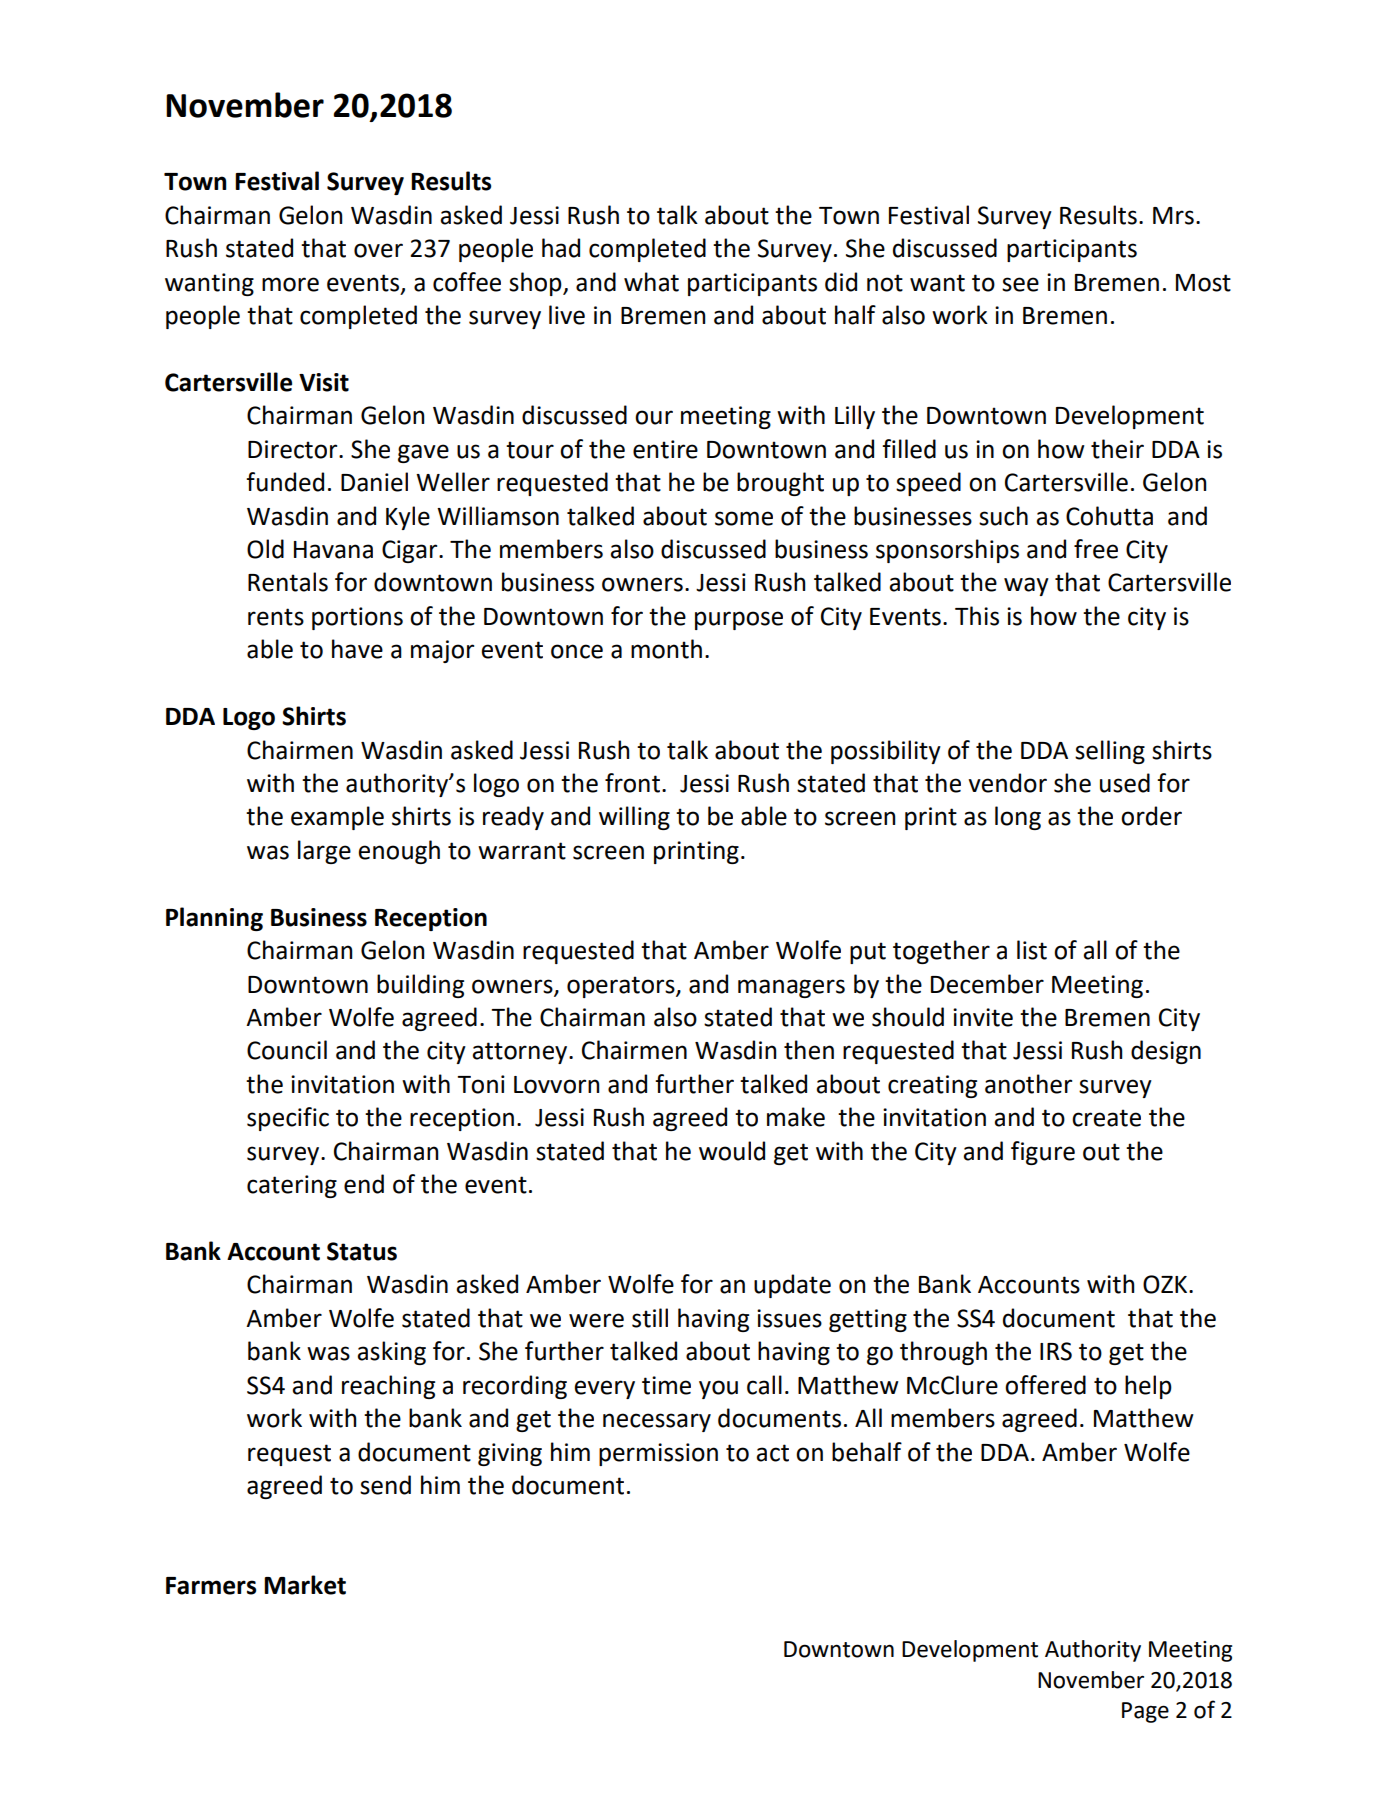 The image size is (1397, 1807). What do you see at coordinates (357, 649) in the document?
I see `have` at bounding box center [357, 649].
